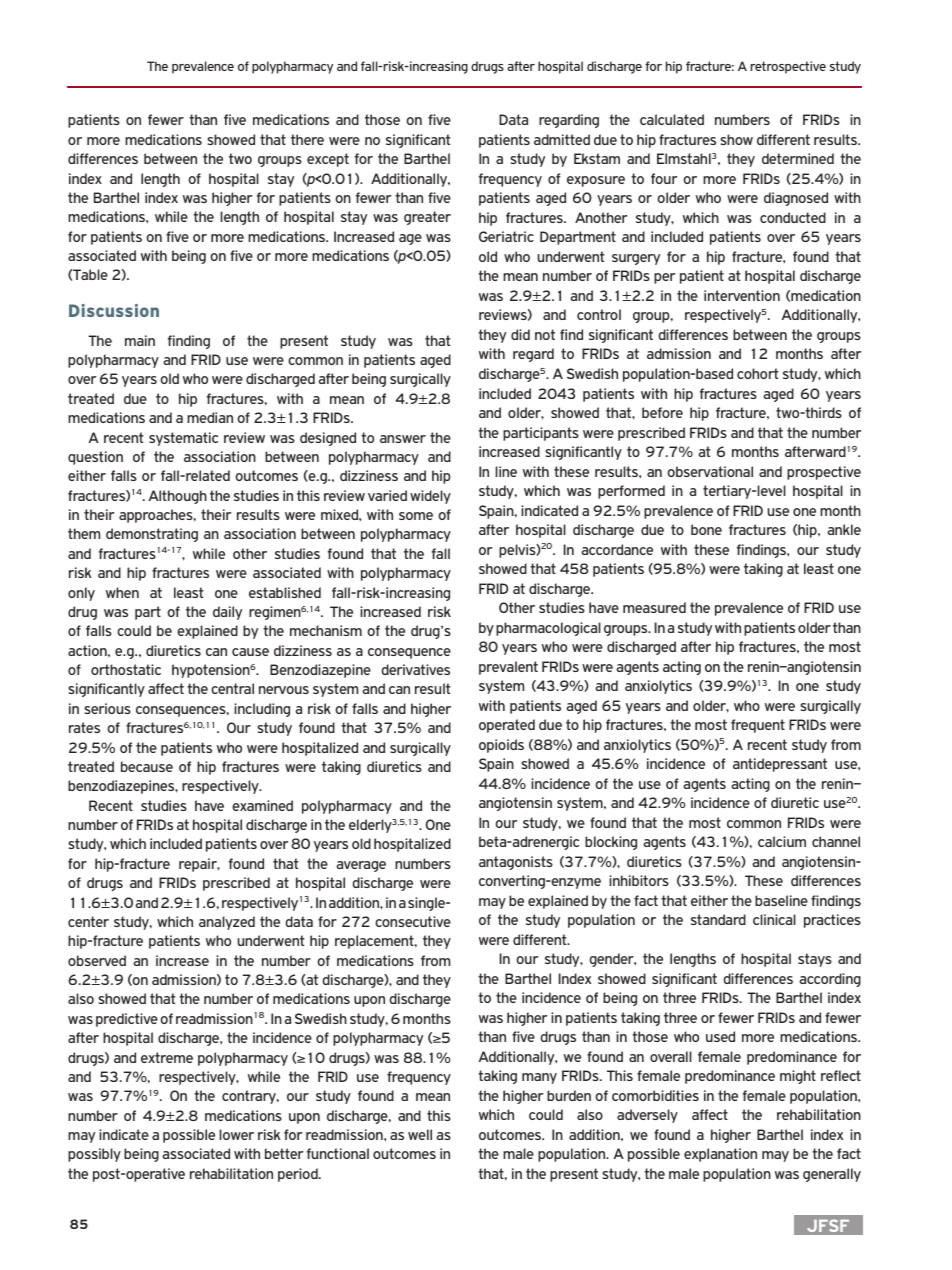 The width and height of the document is (952, 1270). I want to click on lower, so click(236, 1134).
